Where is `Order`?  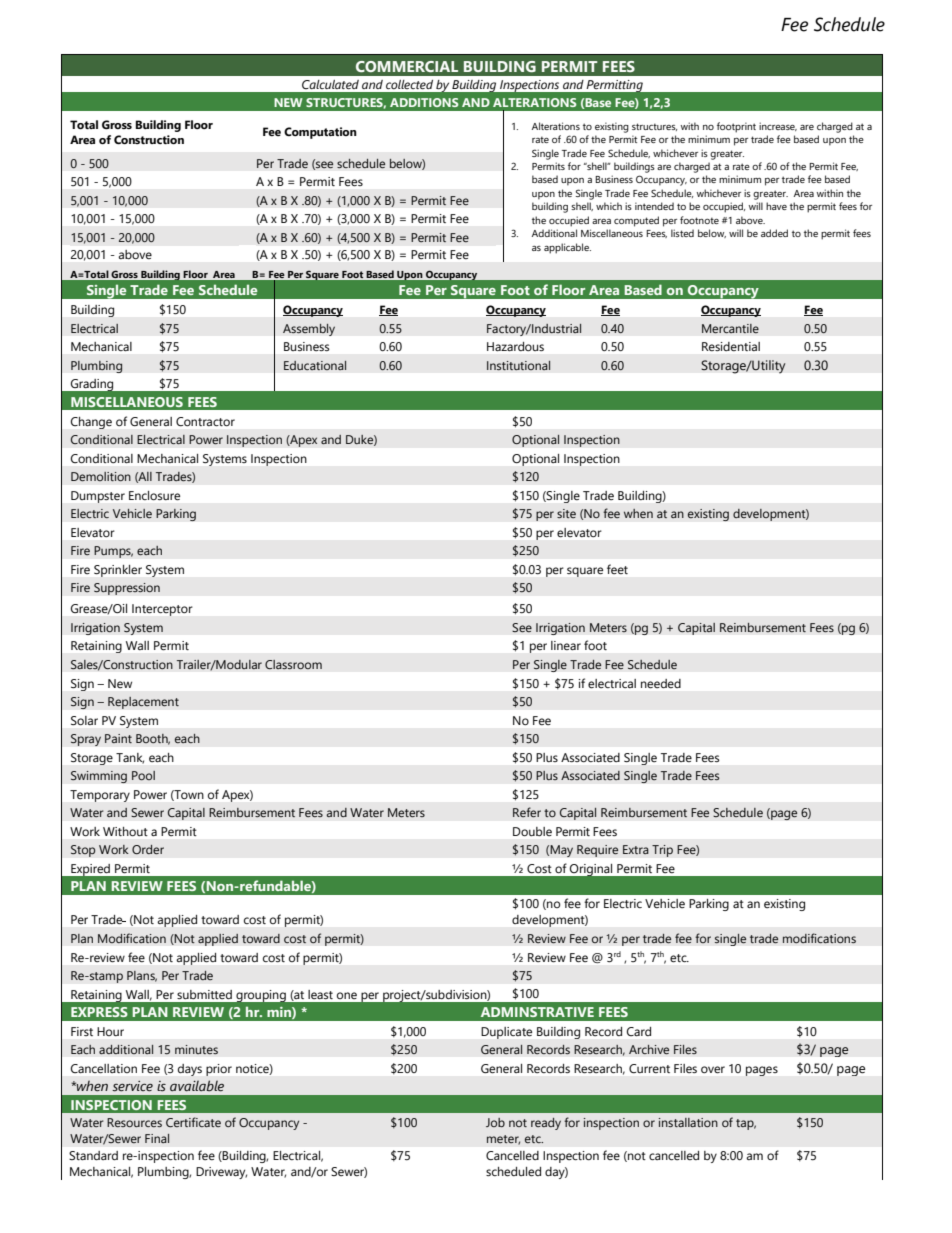 Order is located at coordinates (148, 849).
